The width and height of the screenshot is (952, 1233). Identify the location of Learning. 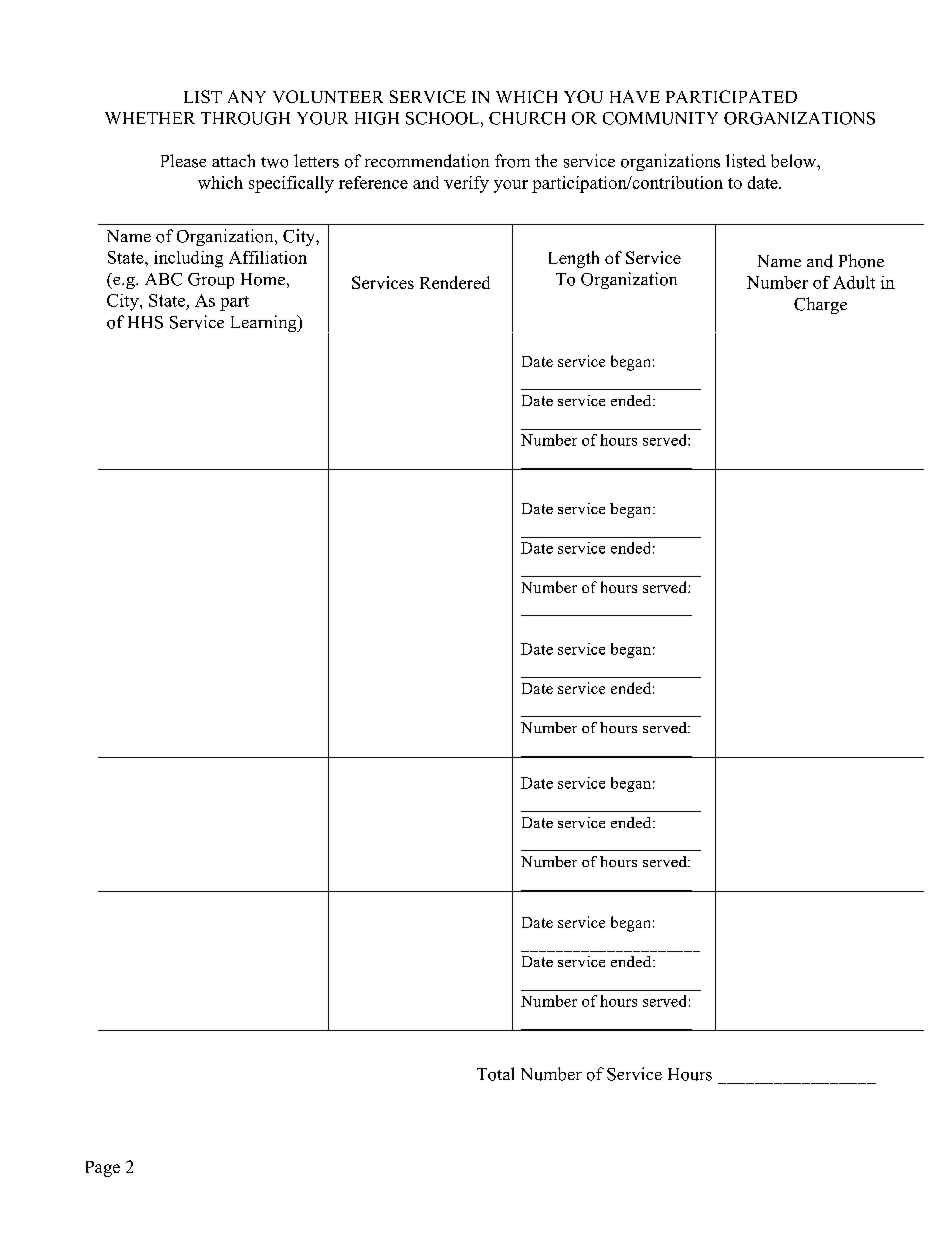
(265, 323).
